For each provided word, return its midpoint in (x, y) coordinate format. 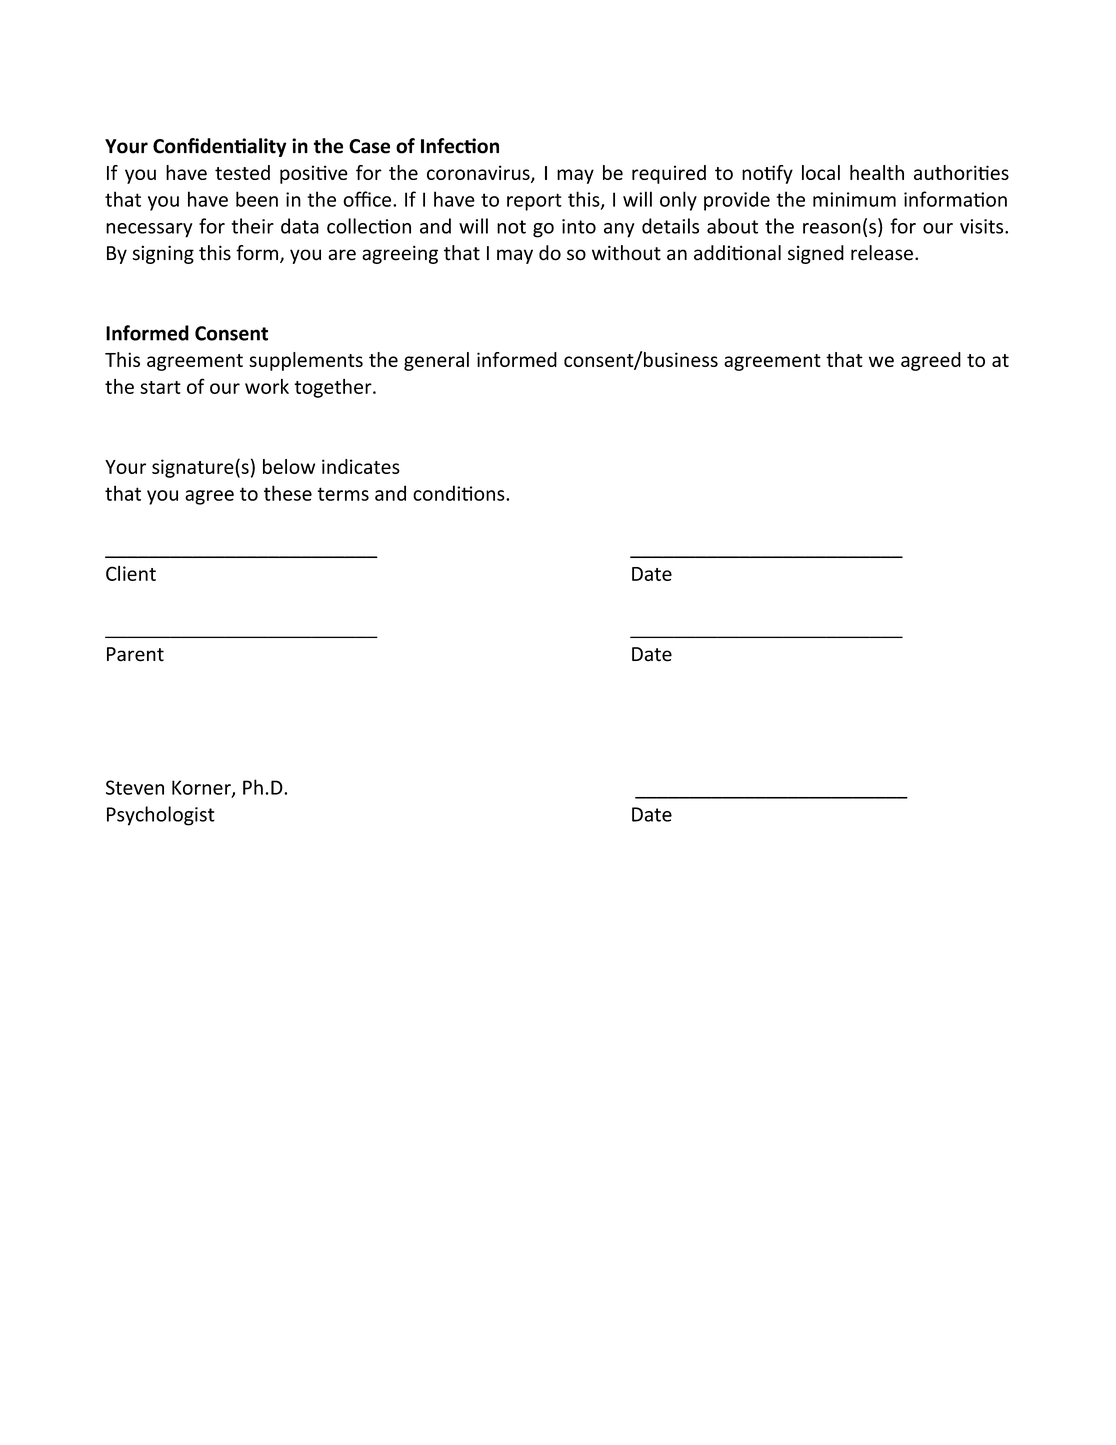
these (288, 493)
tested (242, 172)
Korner (202, 788)
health (877, 172)
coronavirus (479, 174)
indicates (361, 466)
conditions (460, 493)
